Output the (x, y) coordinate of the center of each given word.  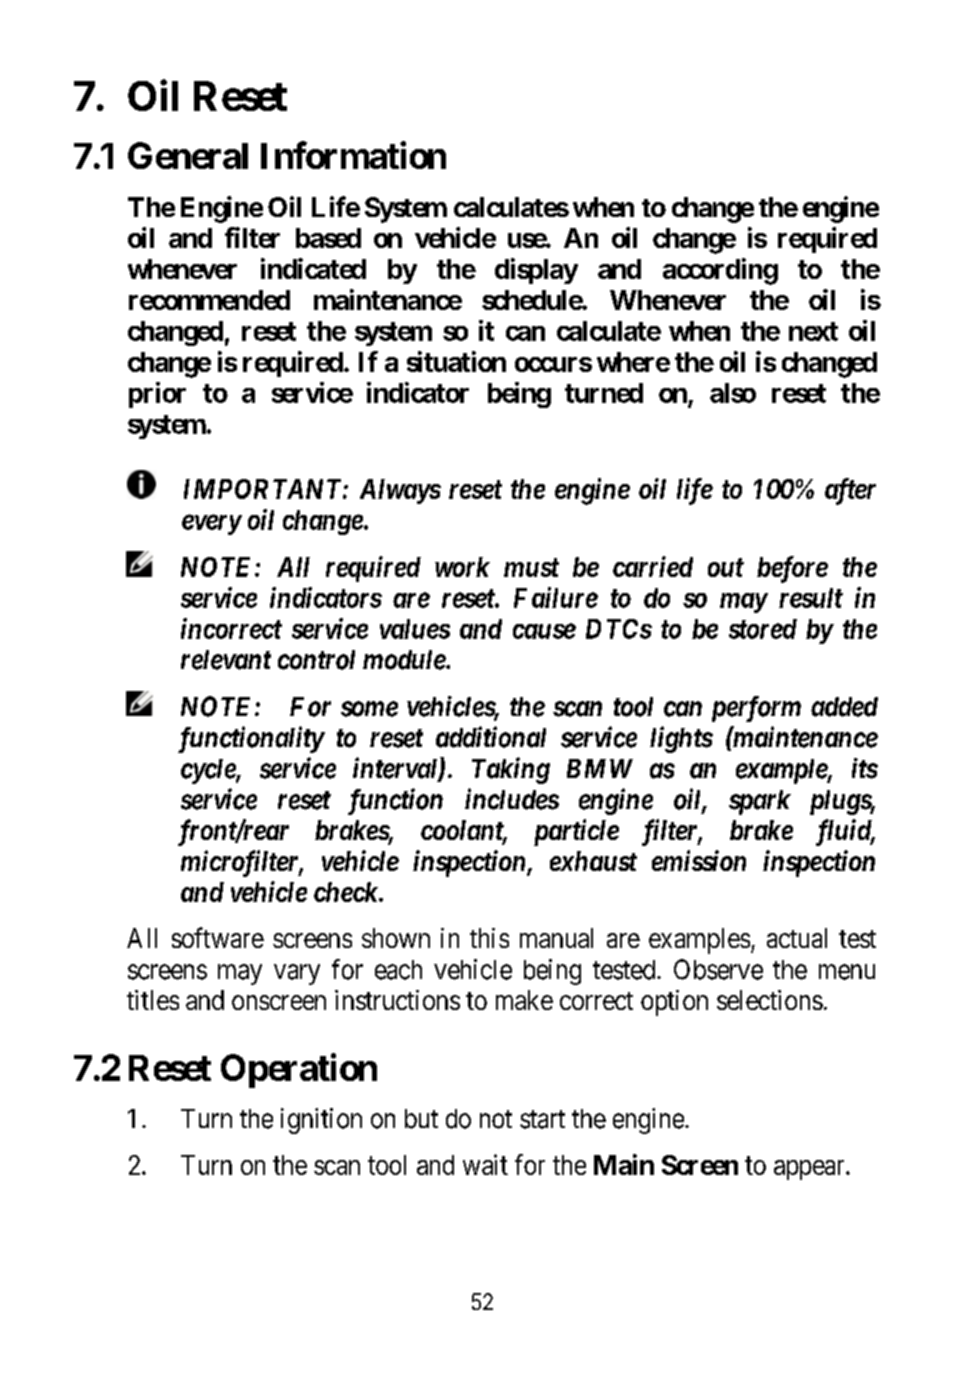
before (792, 569)
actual (797, 938)
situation (456, 361)
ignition (321, 1121)
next (813, 331)
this (489, 938)
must (531, 567)
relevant (226, 660)
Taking (511, 770)
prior (157, 395)
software (218, 937)
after (850, 491)
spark (760, 802)
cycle (209, 771)
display (536, 271)
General (188, 155)
